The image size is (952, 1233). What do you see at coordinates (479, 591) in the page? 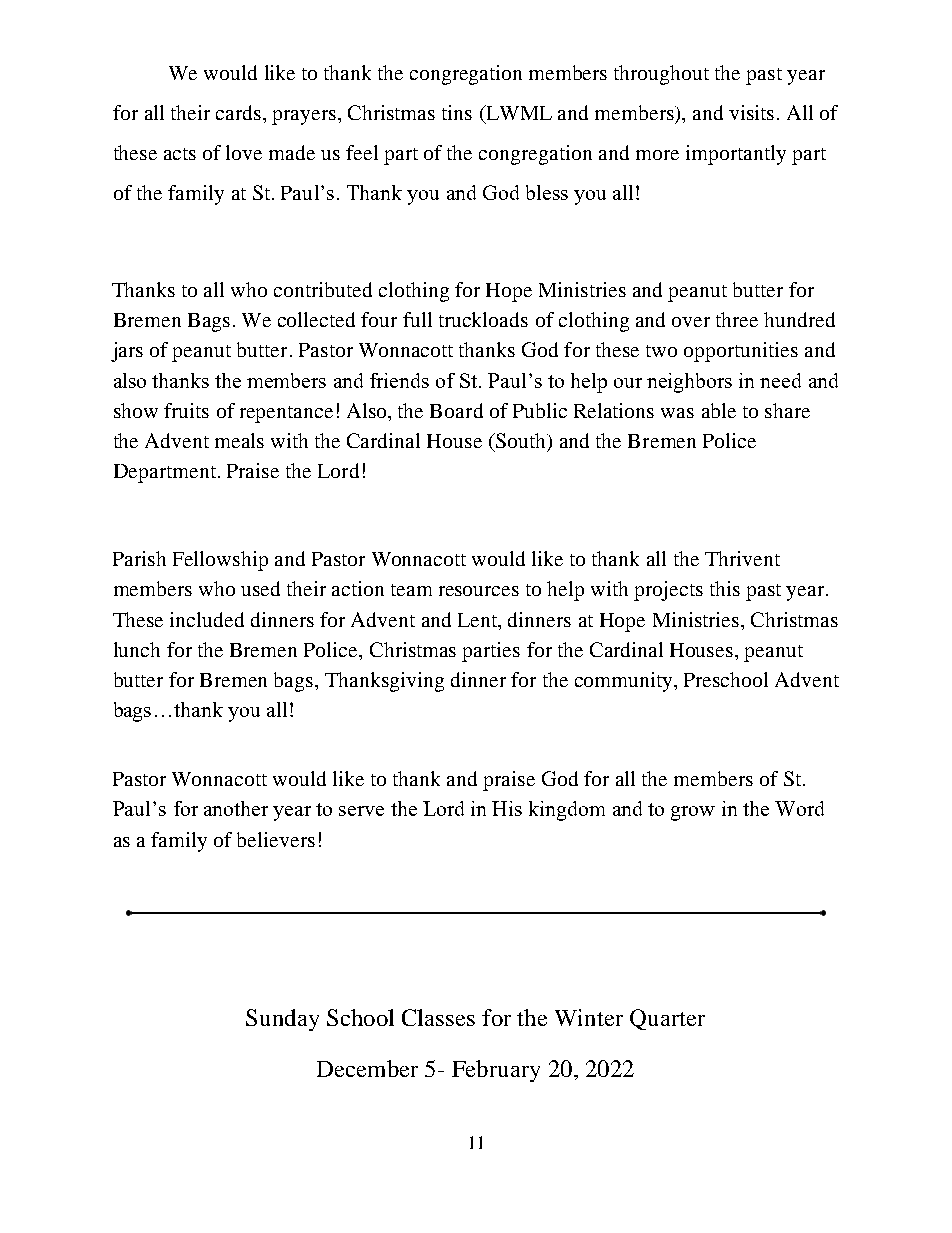
I see `resources` at bounding box center [479, 591].
